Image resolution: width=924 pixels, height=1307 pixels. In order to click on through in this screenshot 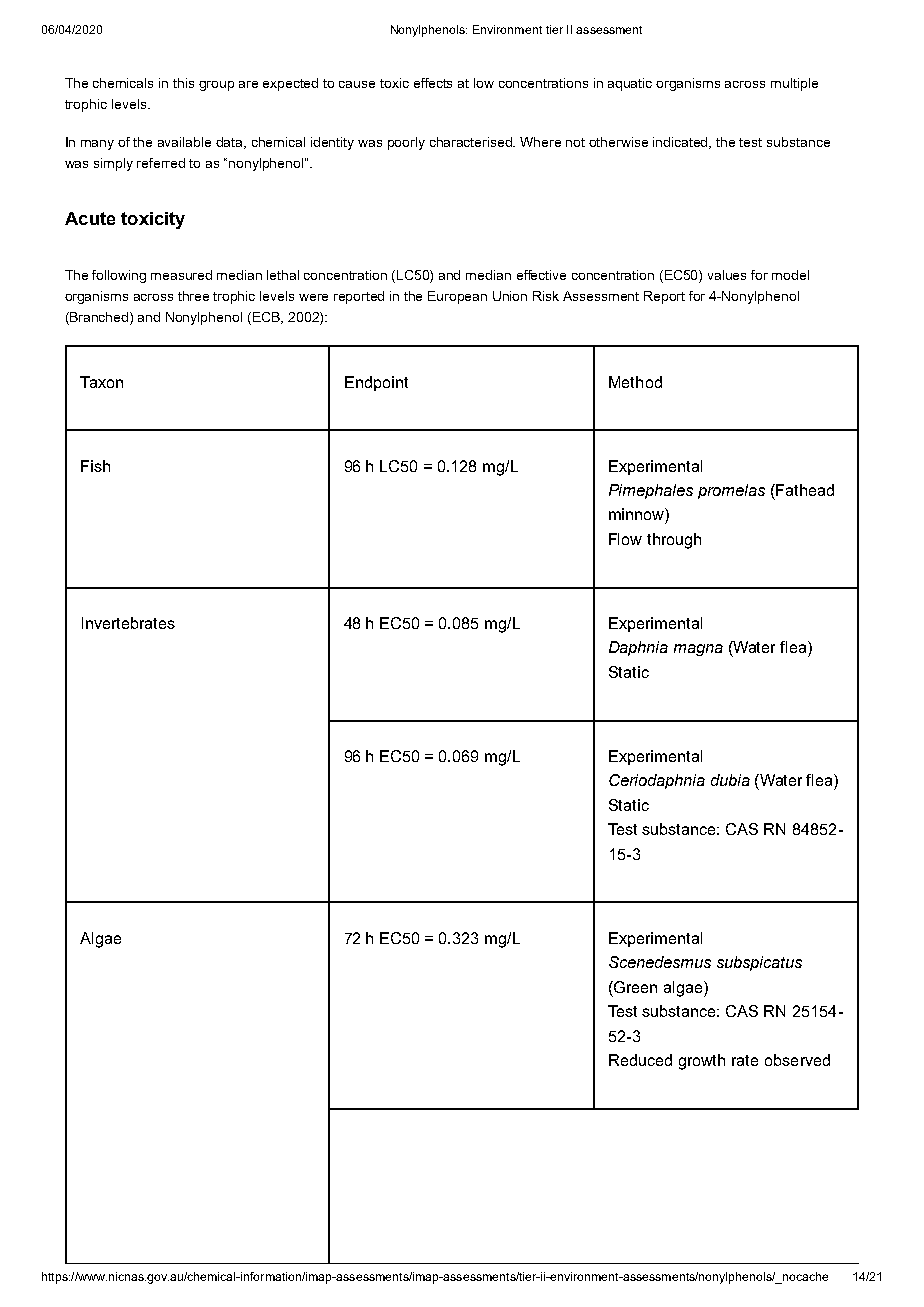, I will do `click(674, 541)`.
